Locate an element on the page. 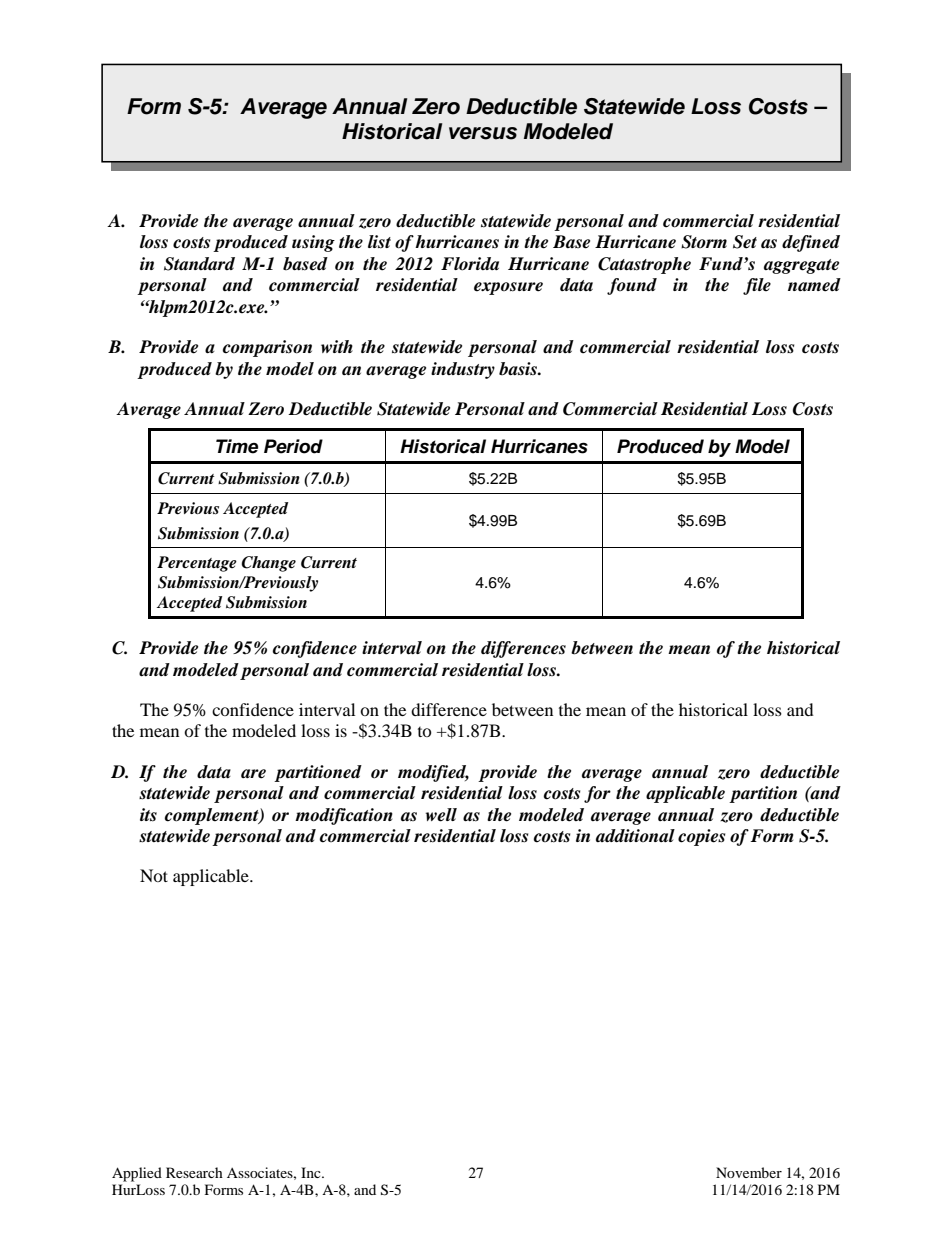 The image size is (952, 1233). versus is located at coordinates (483, 133).
